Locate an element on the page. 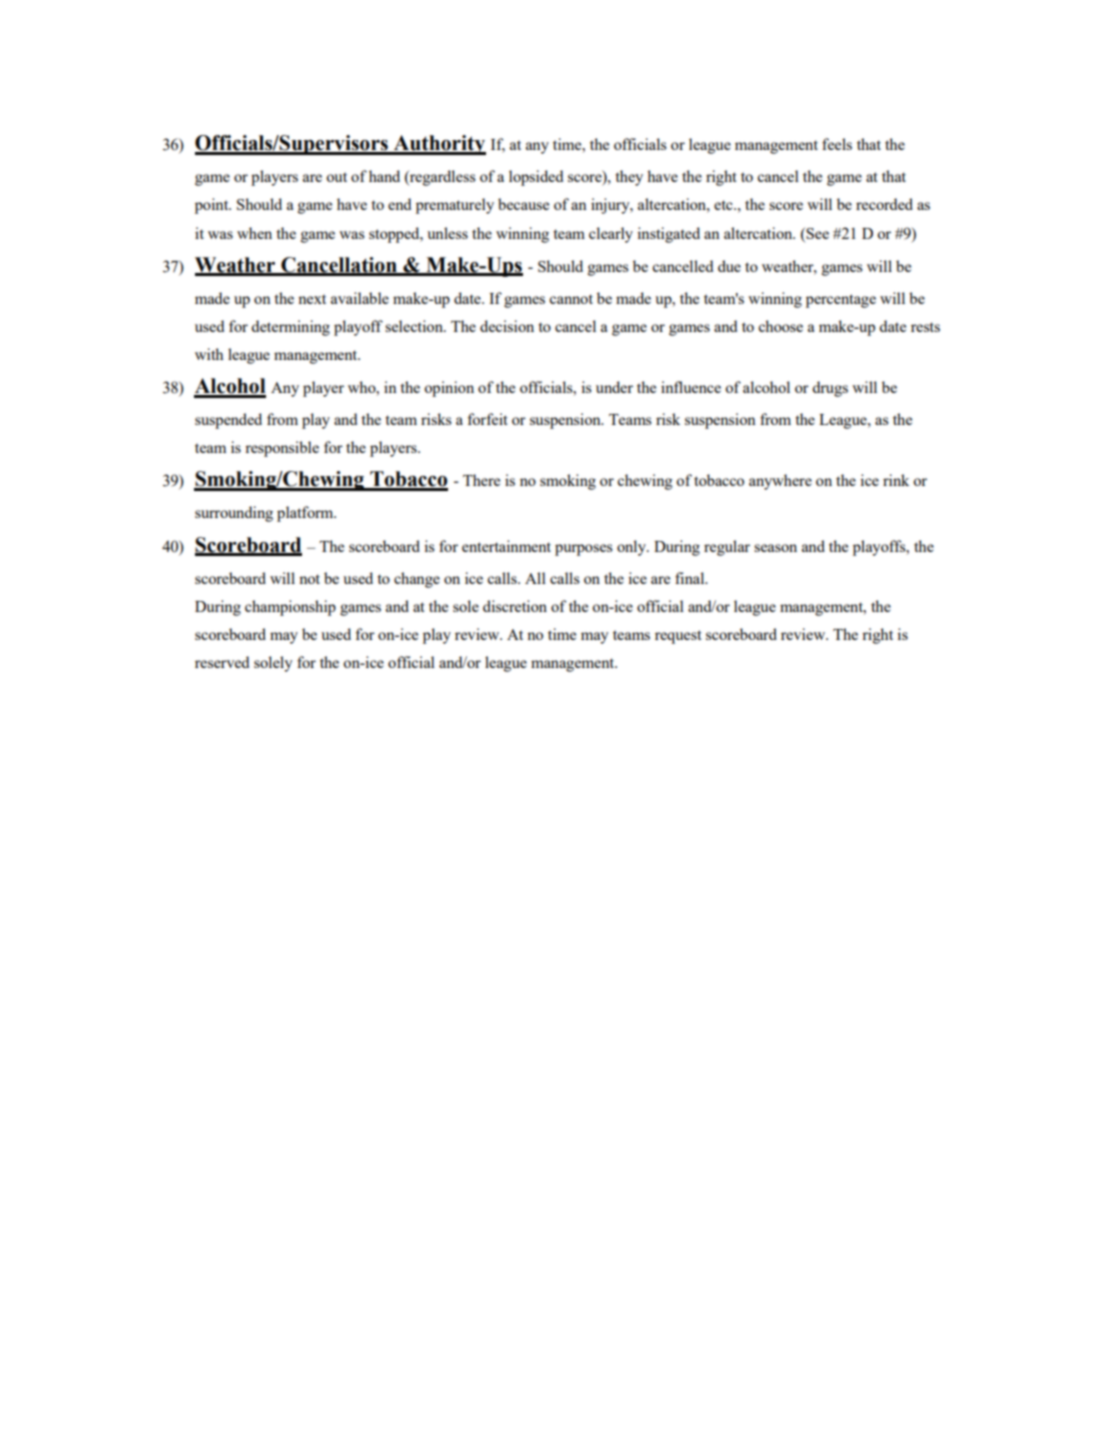 The width and height of the image is (1104, 1429). out is located at coordinates (336, 177).
